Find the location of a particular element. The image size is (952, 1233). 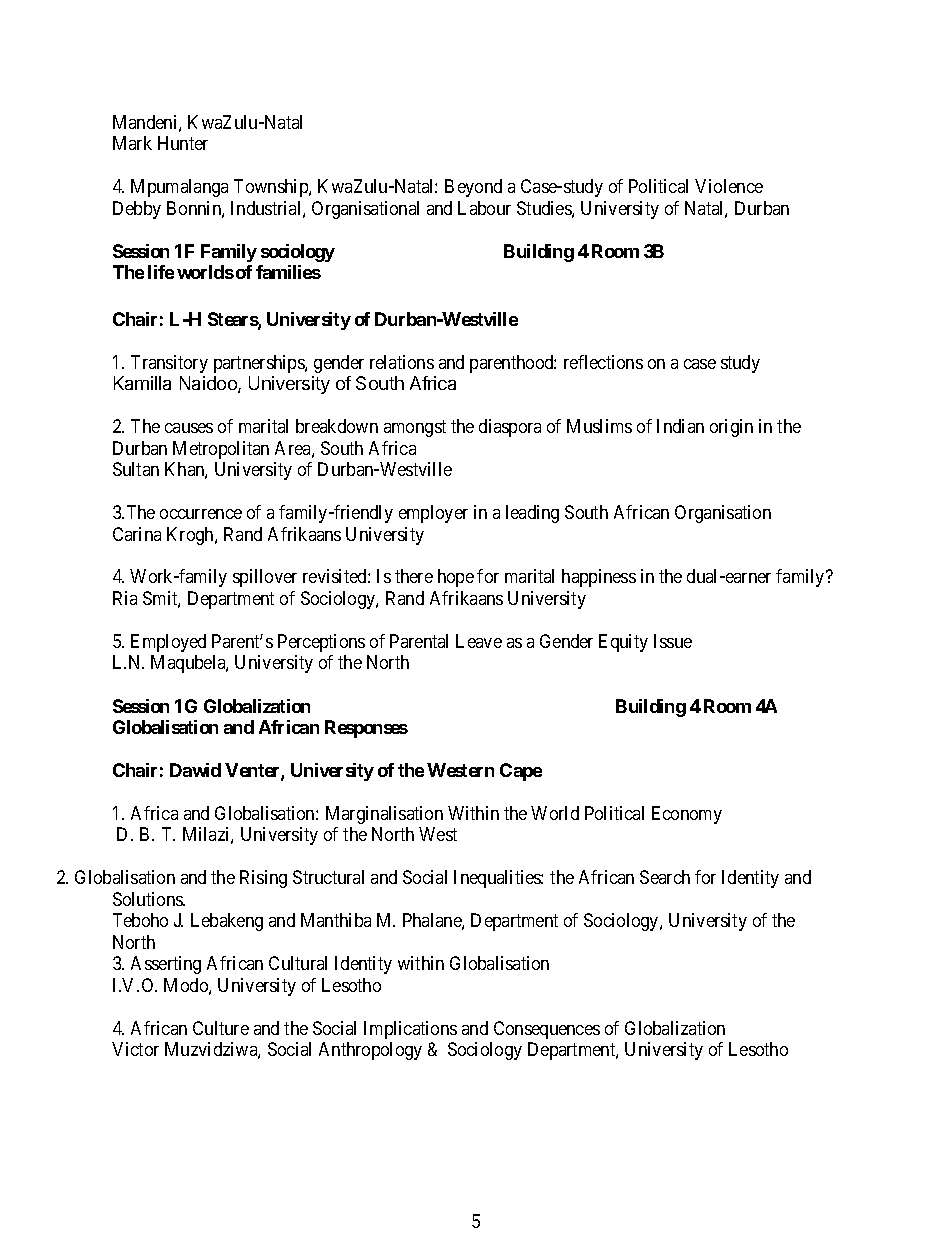

Beyond is located at coordinates (473, 188).
